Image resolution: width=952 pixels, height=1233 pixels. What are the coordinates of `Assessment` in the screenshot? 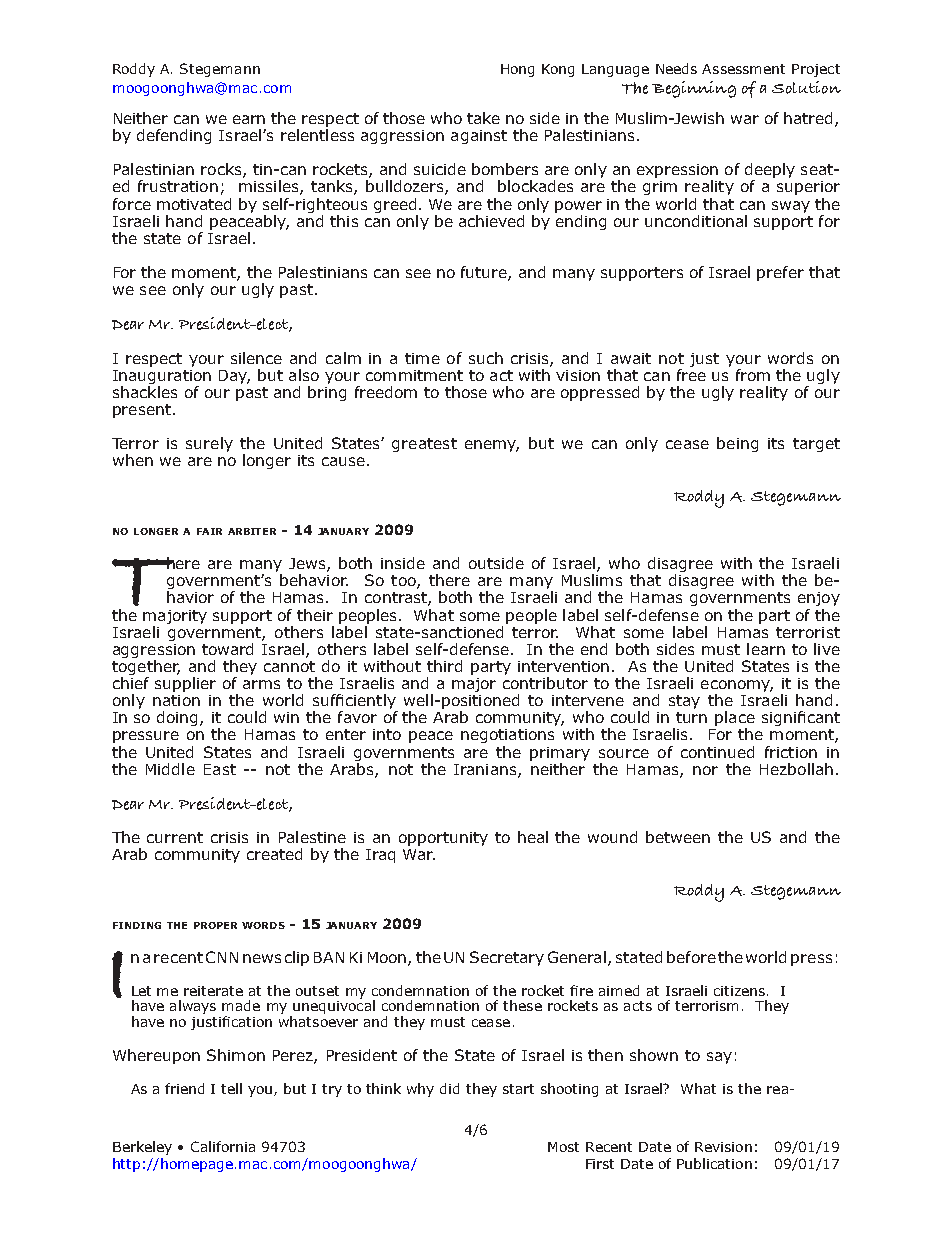 It's located at (743, 69).
